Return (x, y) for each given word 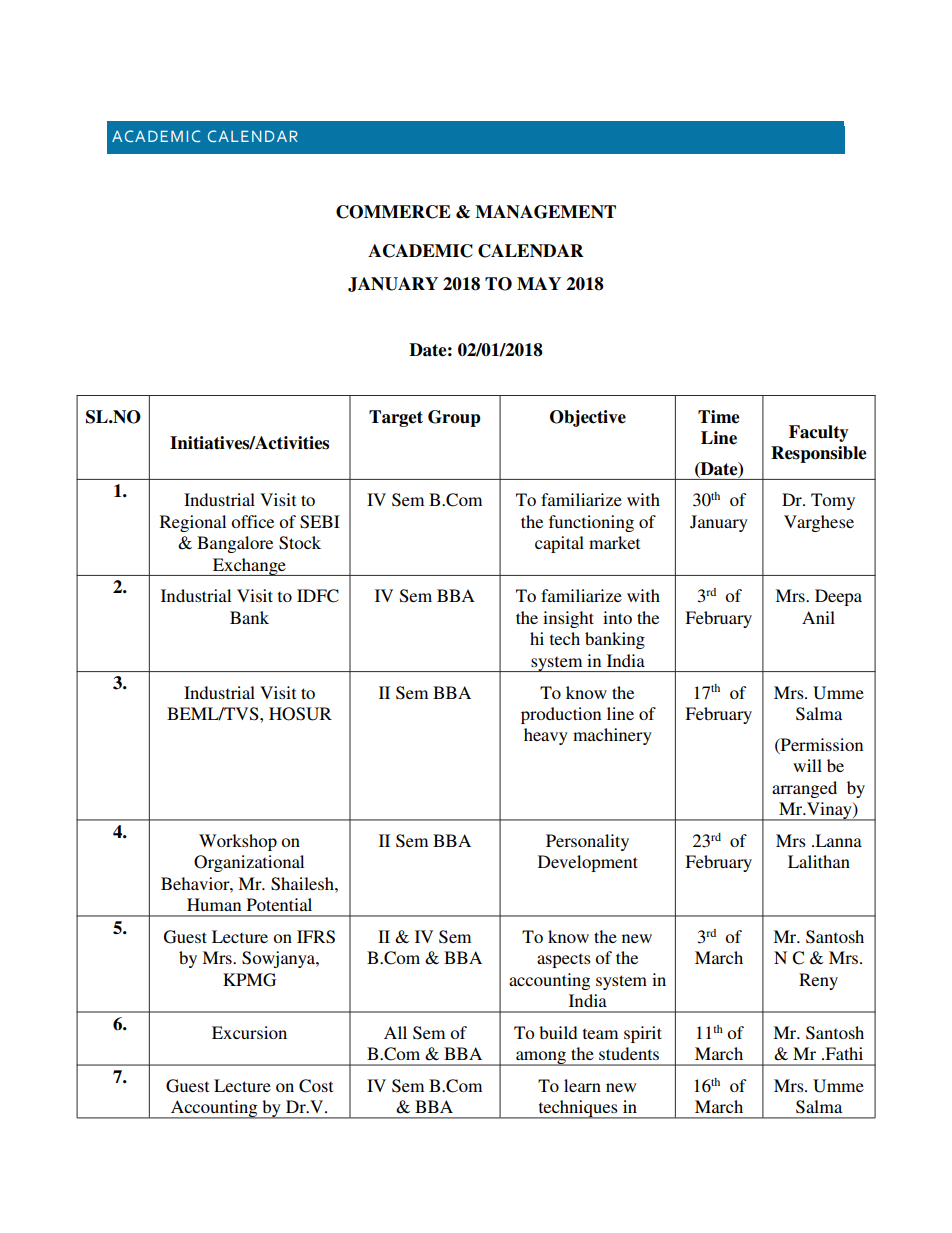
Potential (279, 904)
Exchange (249, 567)
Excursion (249, 1032)
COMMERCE (393, 212)
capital (559, 544)
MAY (539, 283)
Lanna (837, 840)
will (807, 765)
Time (718, 417)
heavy (546, 736)
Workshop (238, 842)
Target (396, 418)
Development (588, 863)
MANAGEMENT (545, 212)
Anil (818, 617)
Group (454, 418)
